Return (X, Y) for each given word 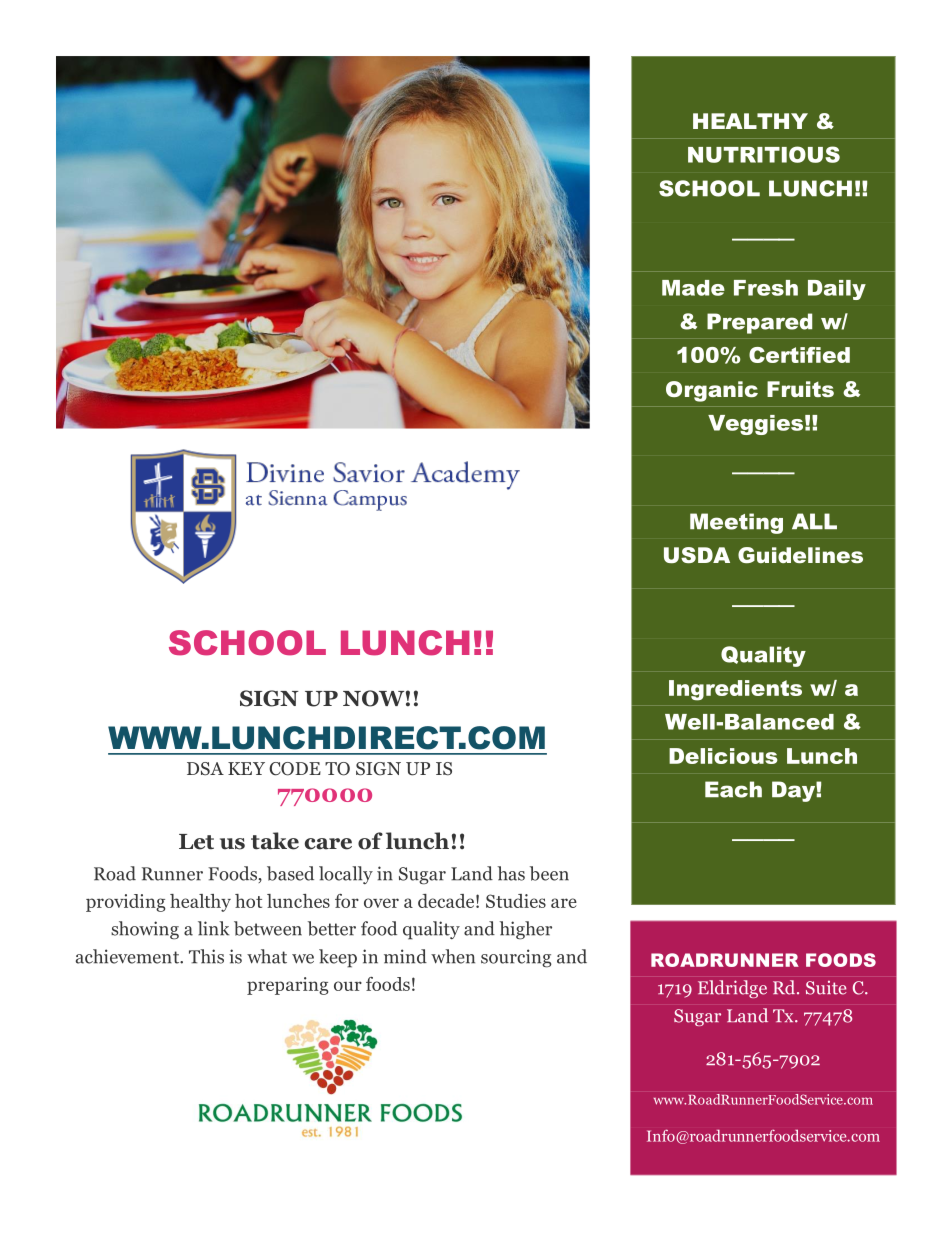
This (206, 956)
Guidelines (800, 555)
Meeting (736, 523)
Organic (712, 391)
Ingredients (735, 690)
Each (733, 789)
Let (196, 842)
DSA (205, 769)
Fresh (766, 288)
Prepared (759, 323)
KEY (246, 768)
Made (693, 288)
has (511, 873)
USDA (697, 555)
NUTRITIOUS (764, 154)
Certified (799, 355)
